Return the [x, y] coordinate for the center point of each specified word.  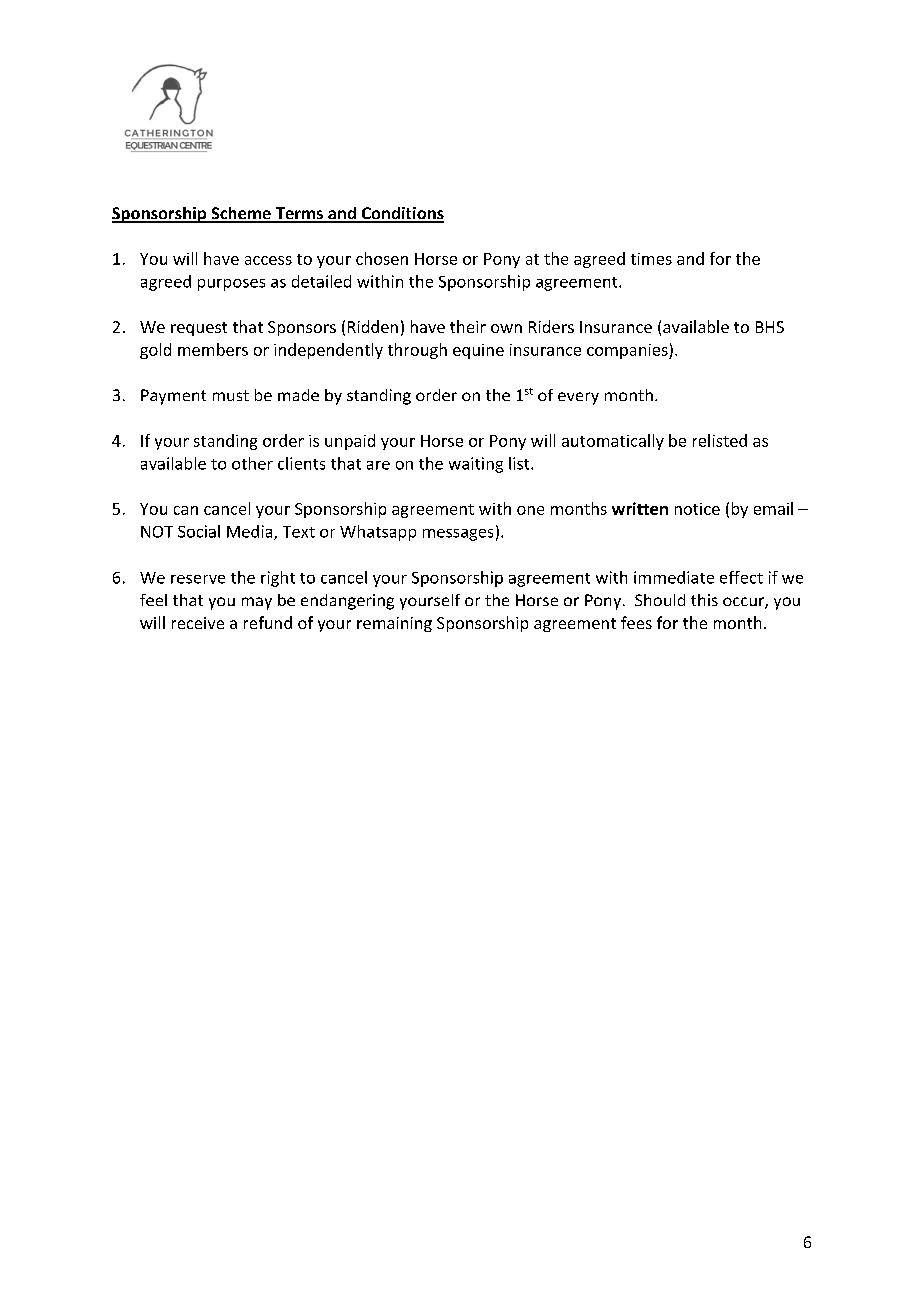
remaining [394, 624]
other [252, 463]
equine [478, 351]
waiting [476, 465]
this [704, 600]
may [257, 603]
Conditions [401, 214]
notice [697, 509]
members [213, 349]
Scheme [241, 214]
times [651, 259]
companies [628, 351]
